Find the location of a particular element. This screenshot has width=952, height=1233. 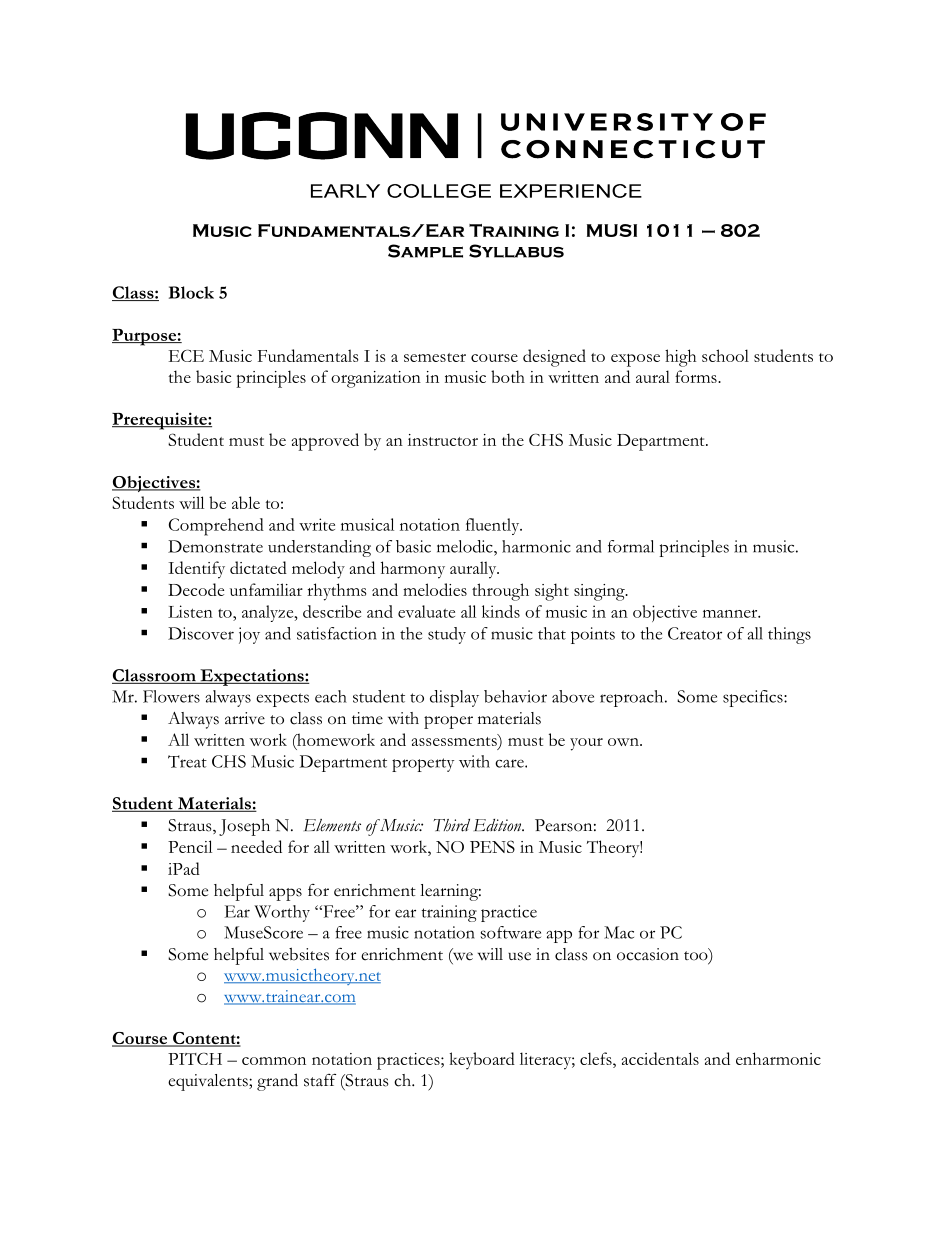

joy is located at coordinates (249, 635).
